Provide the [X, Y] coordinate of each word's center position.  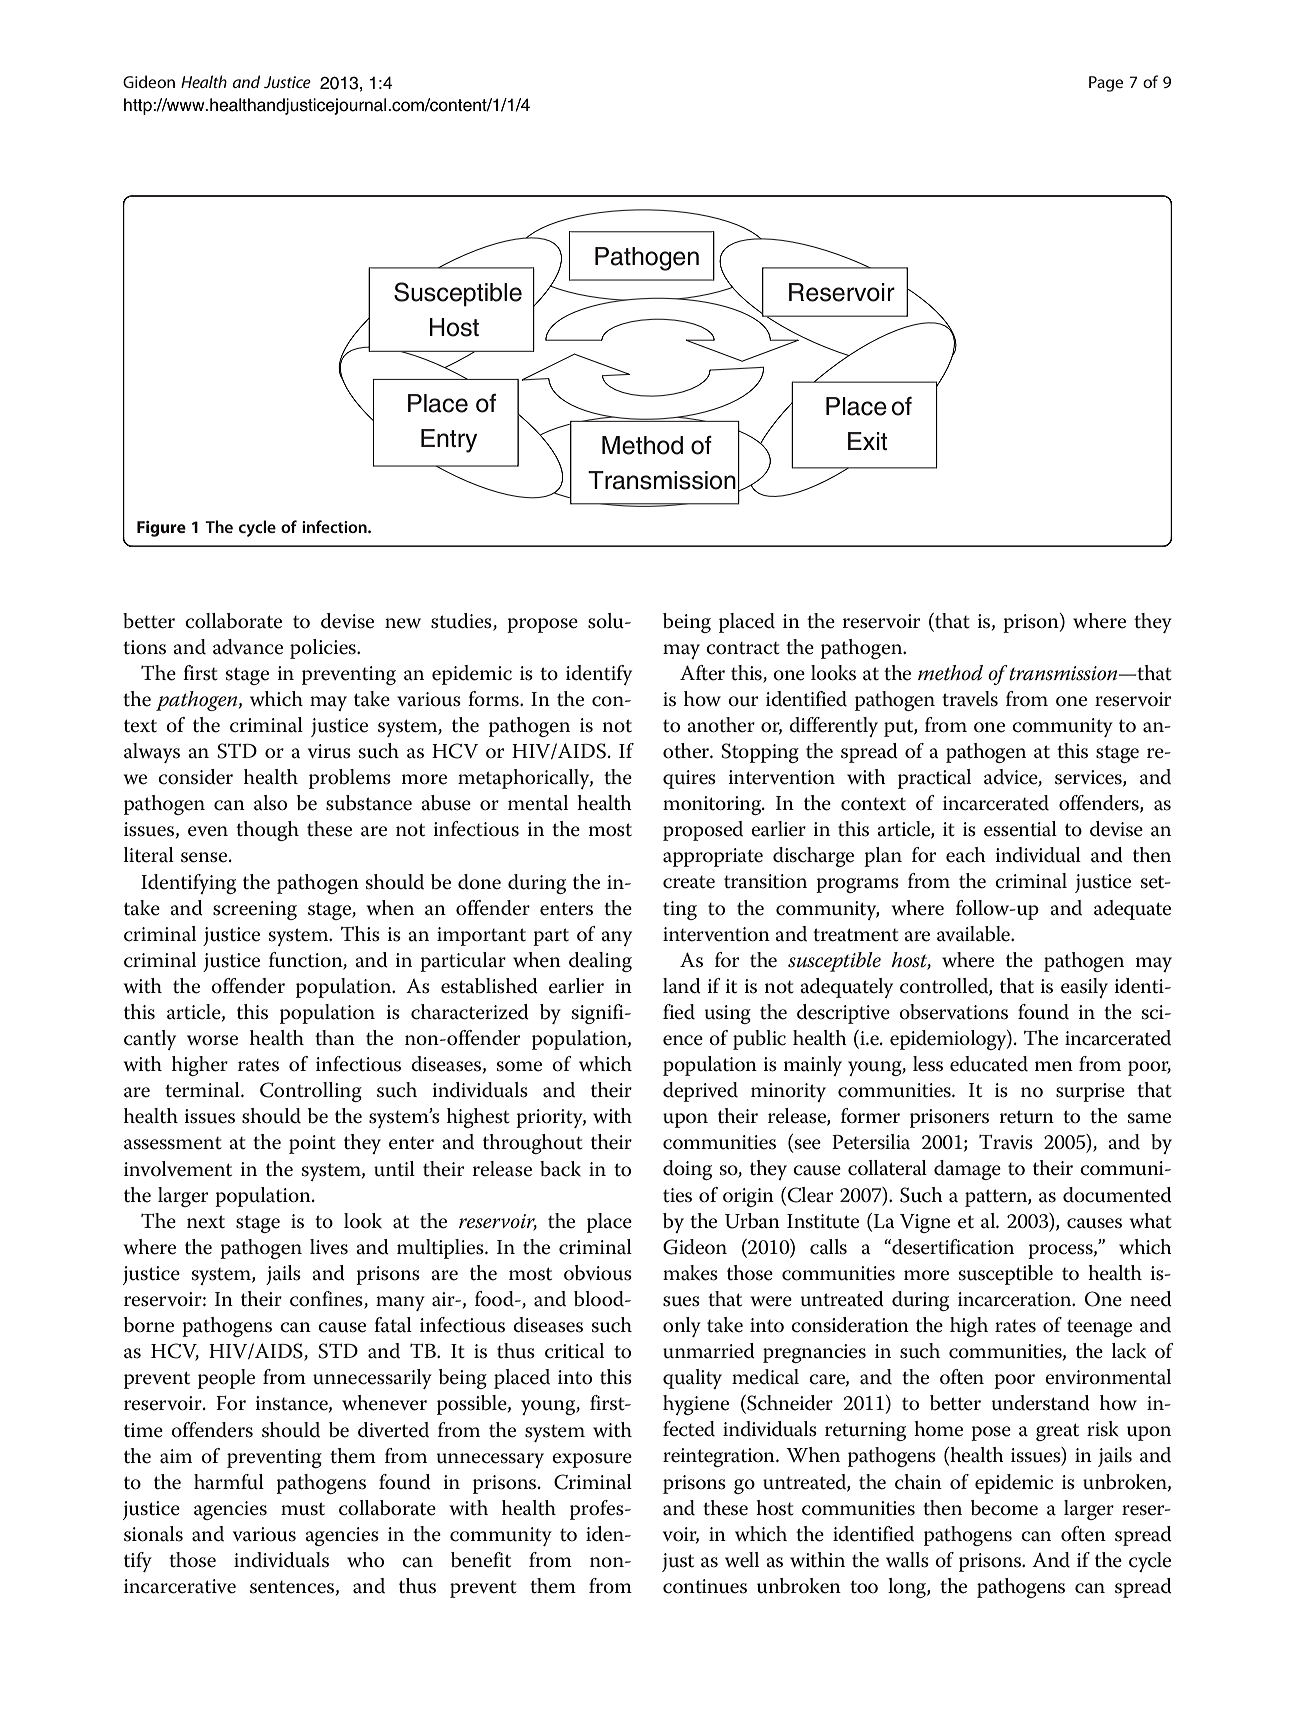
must [303, 1509]
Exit [868, 441]
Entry [449, 441]
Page [1106, 84]
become [1004, 1508]
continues [705, 1586]
